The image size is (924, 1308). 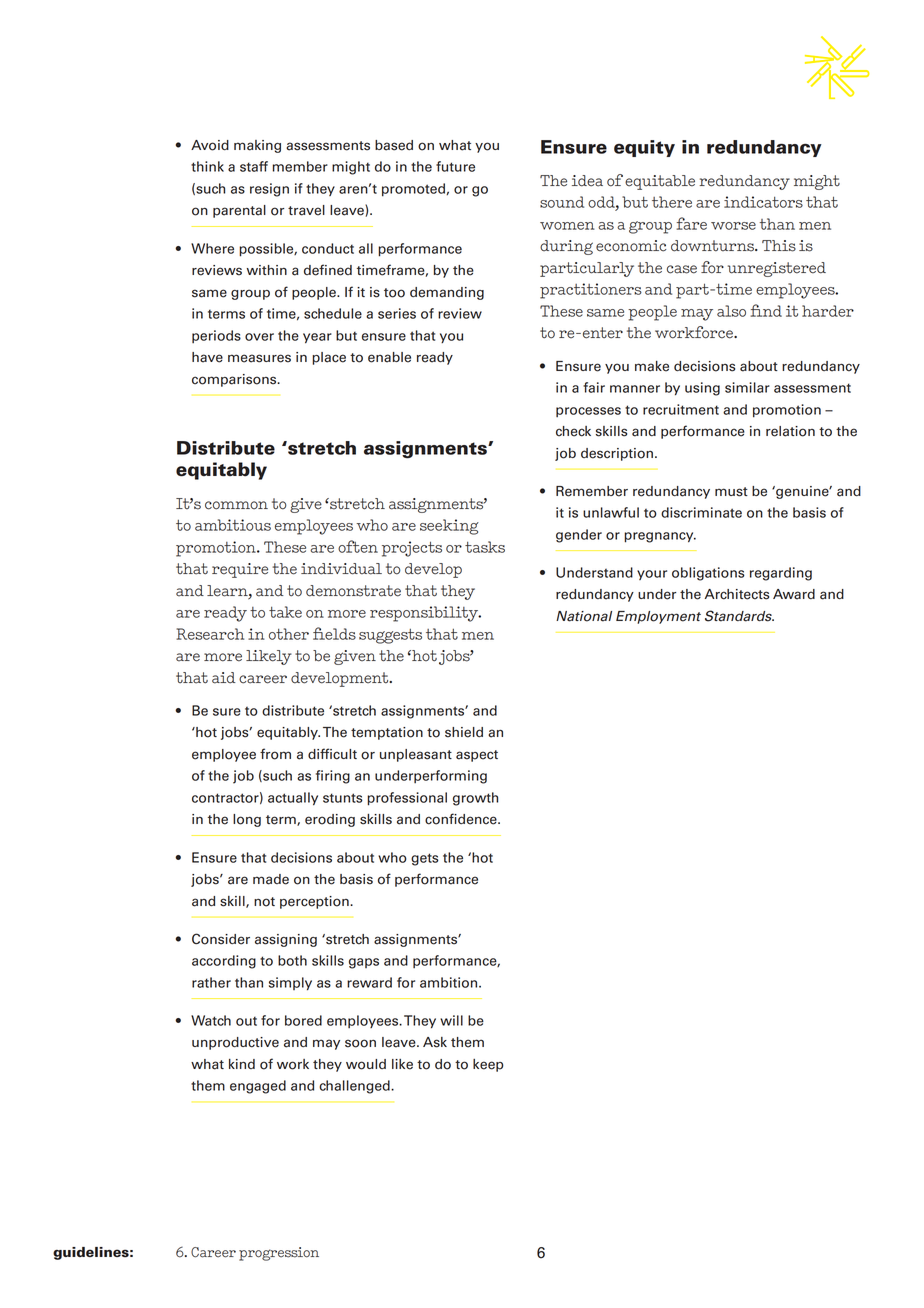 I want to click on progression, so click(x=279, y=1254).
